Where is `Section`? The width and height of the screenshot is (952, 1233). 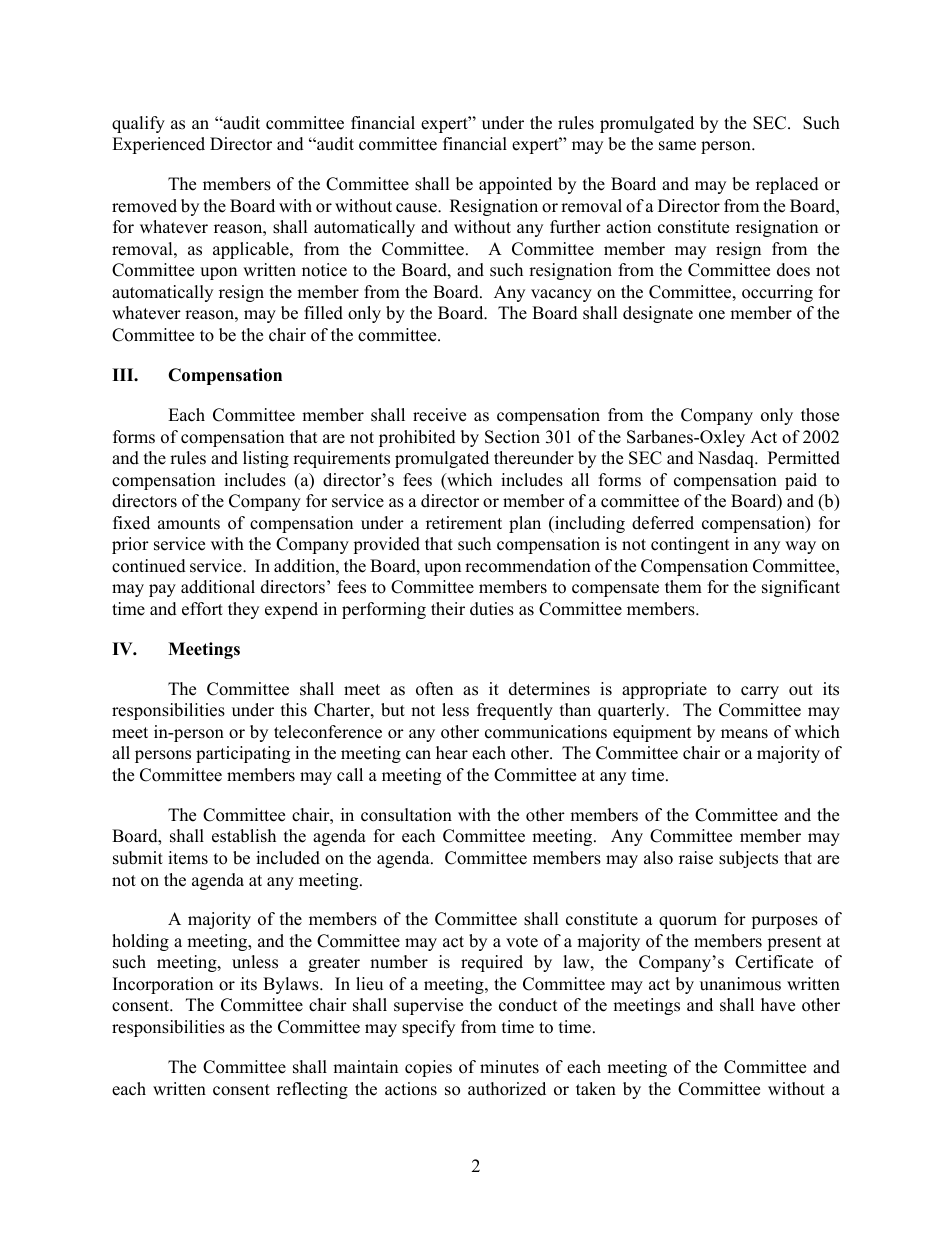
Section is located at coordinates (512, 437).
